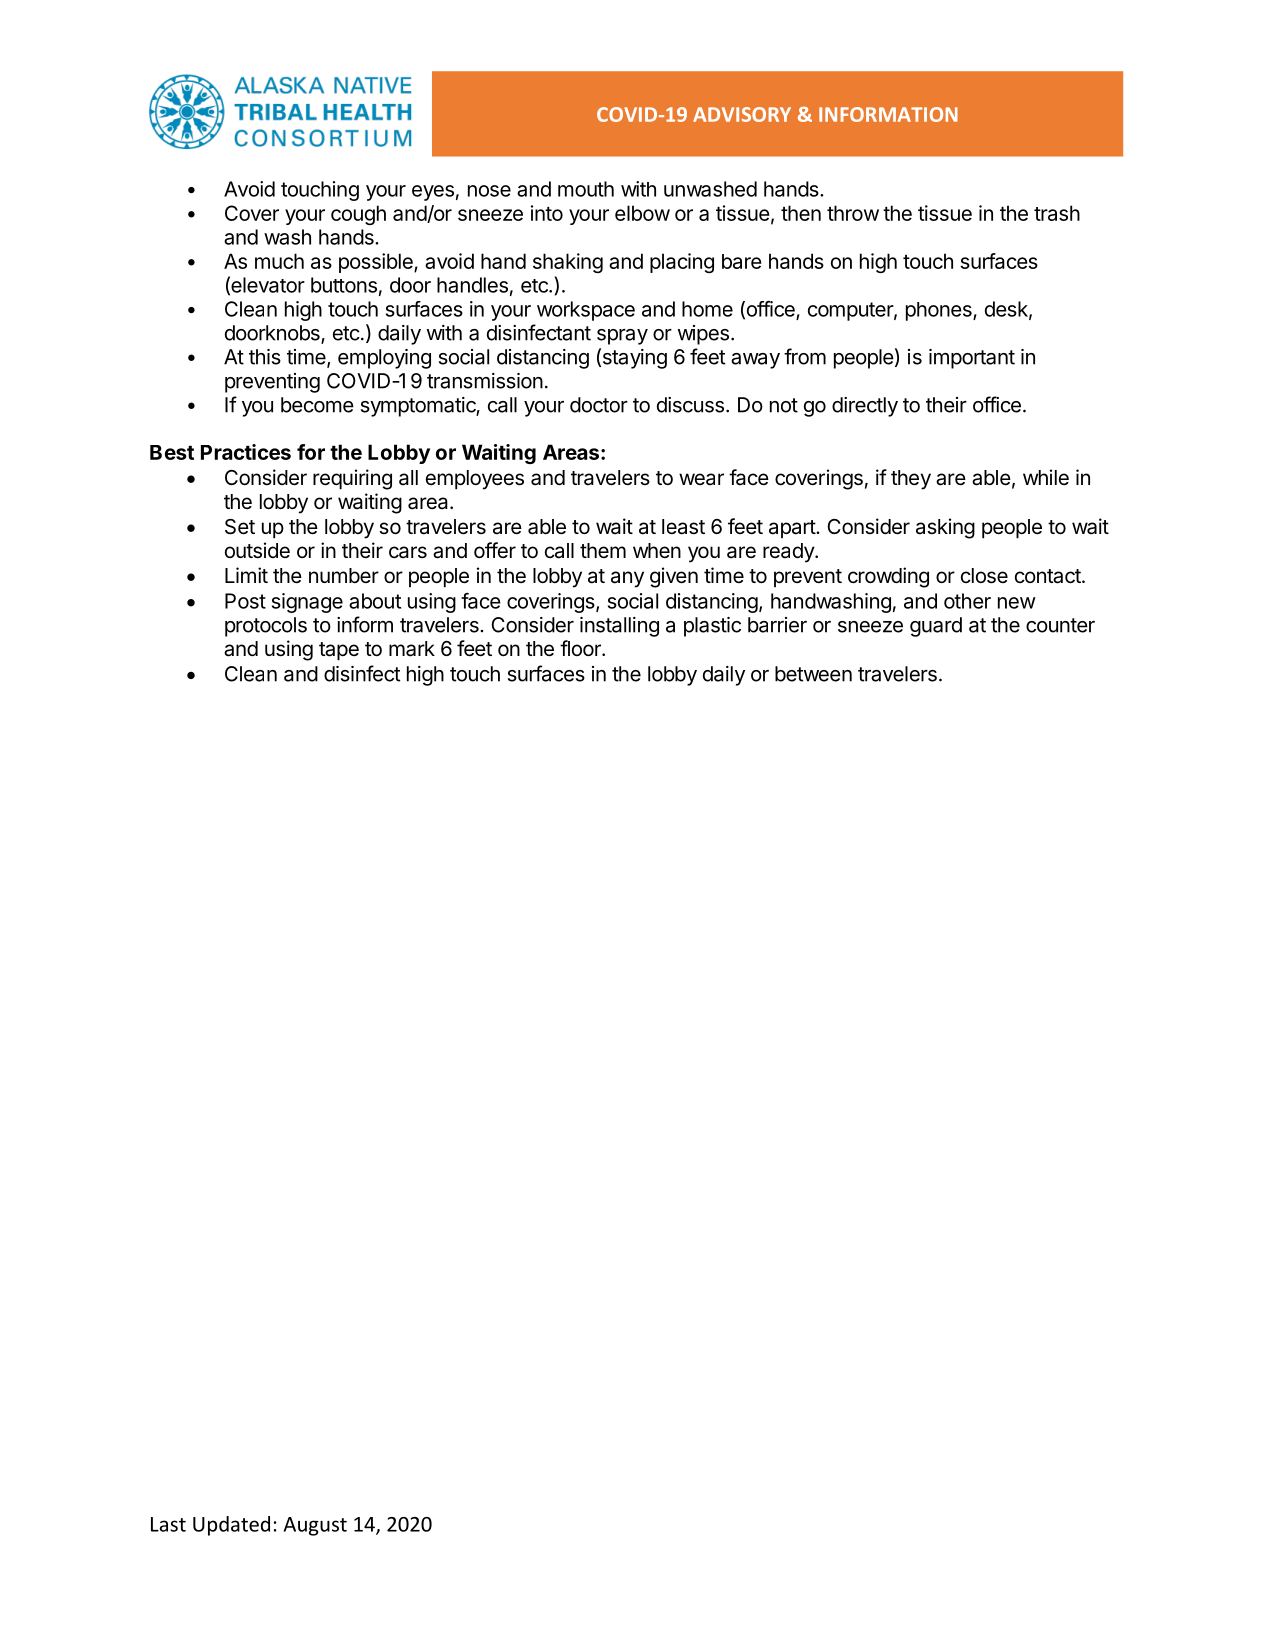 The image size is (1267, 1640). Describe the element at coordinates (339, 651) in the screenshot. I see `tape` at that location.
